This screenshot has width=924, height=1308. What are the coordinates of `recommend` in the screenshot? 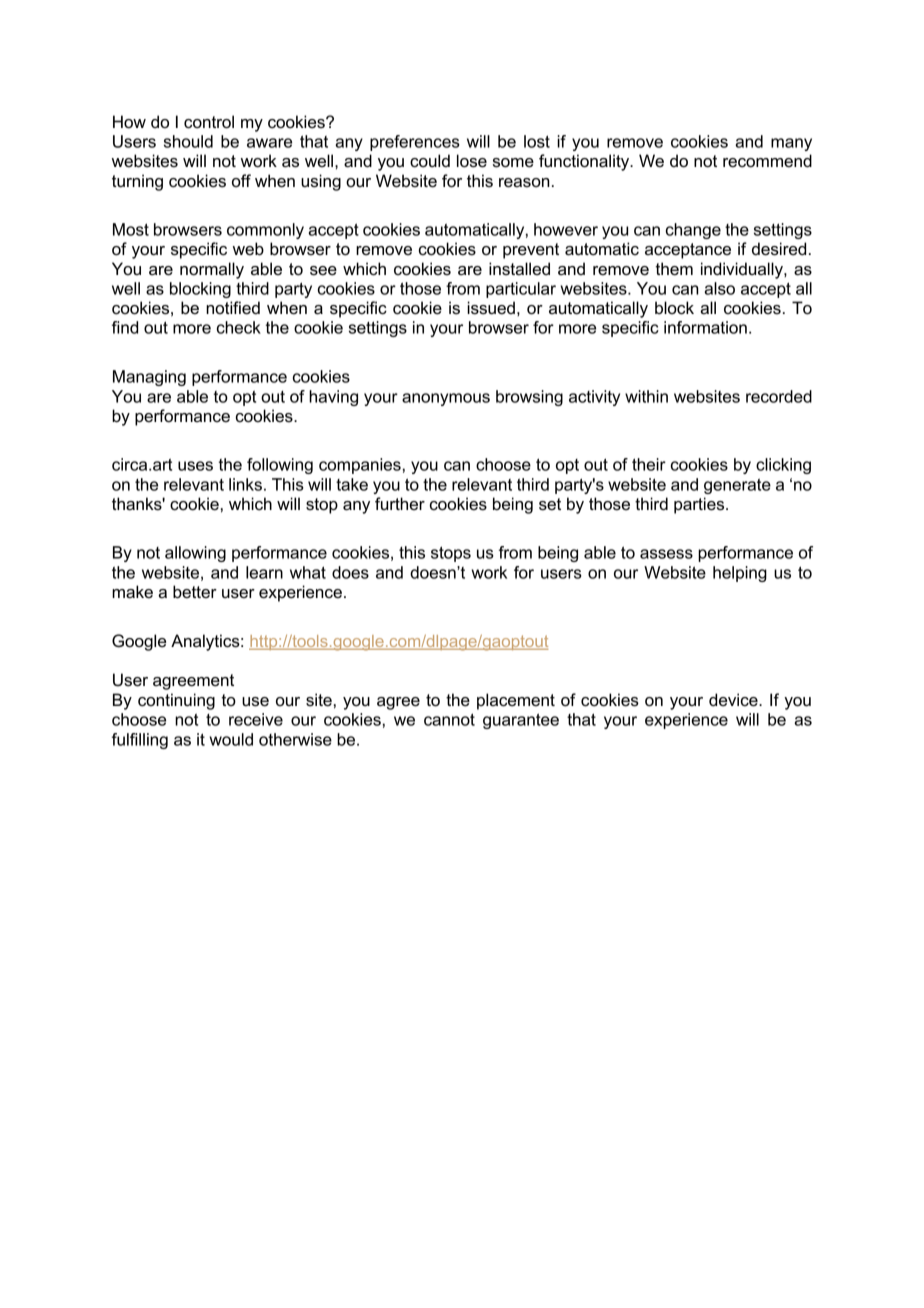 It's located at (767, 161).
